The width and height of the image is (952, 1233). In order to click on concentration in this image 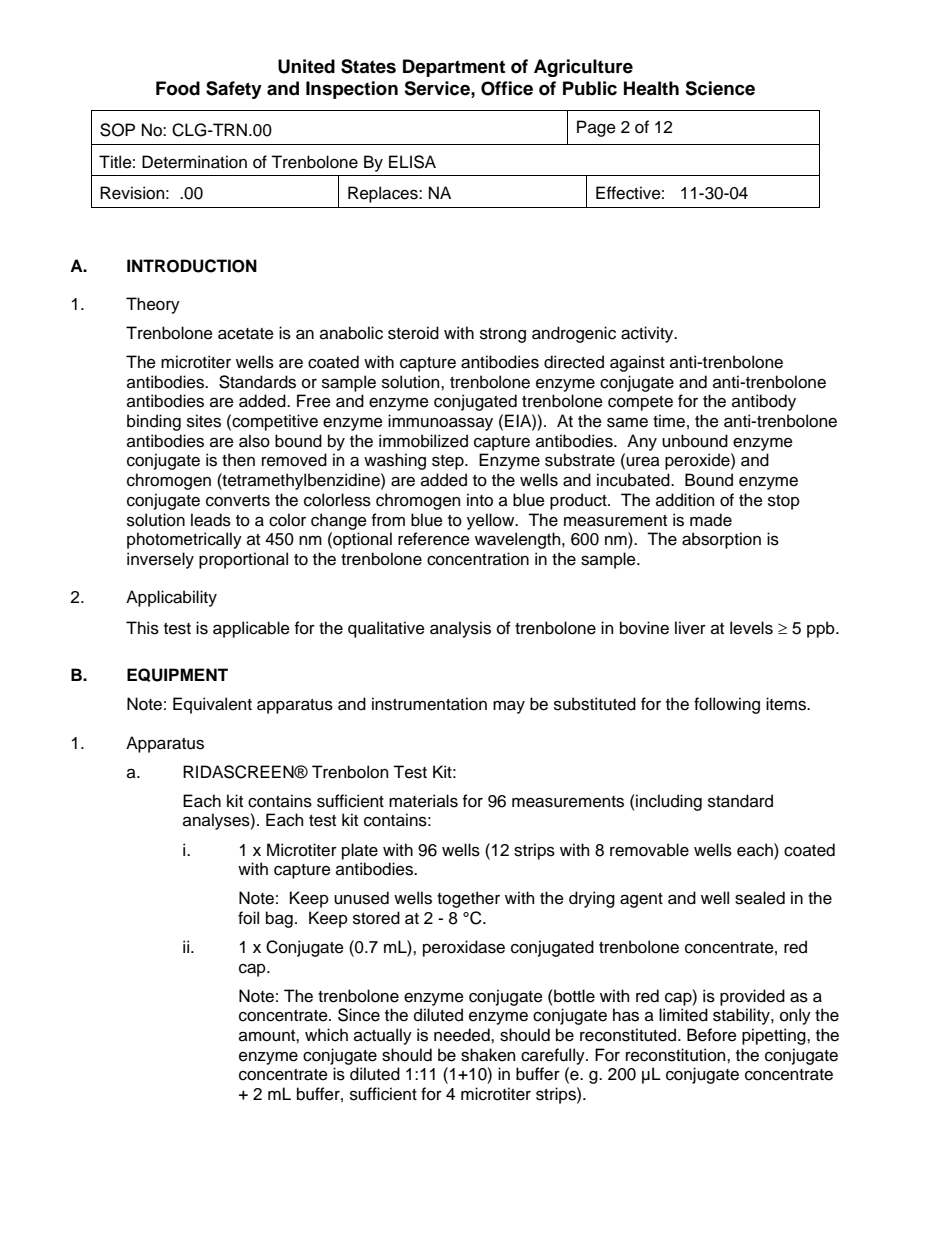, I will do `click(478, 559)`.
